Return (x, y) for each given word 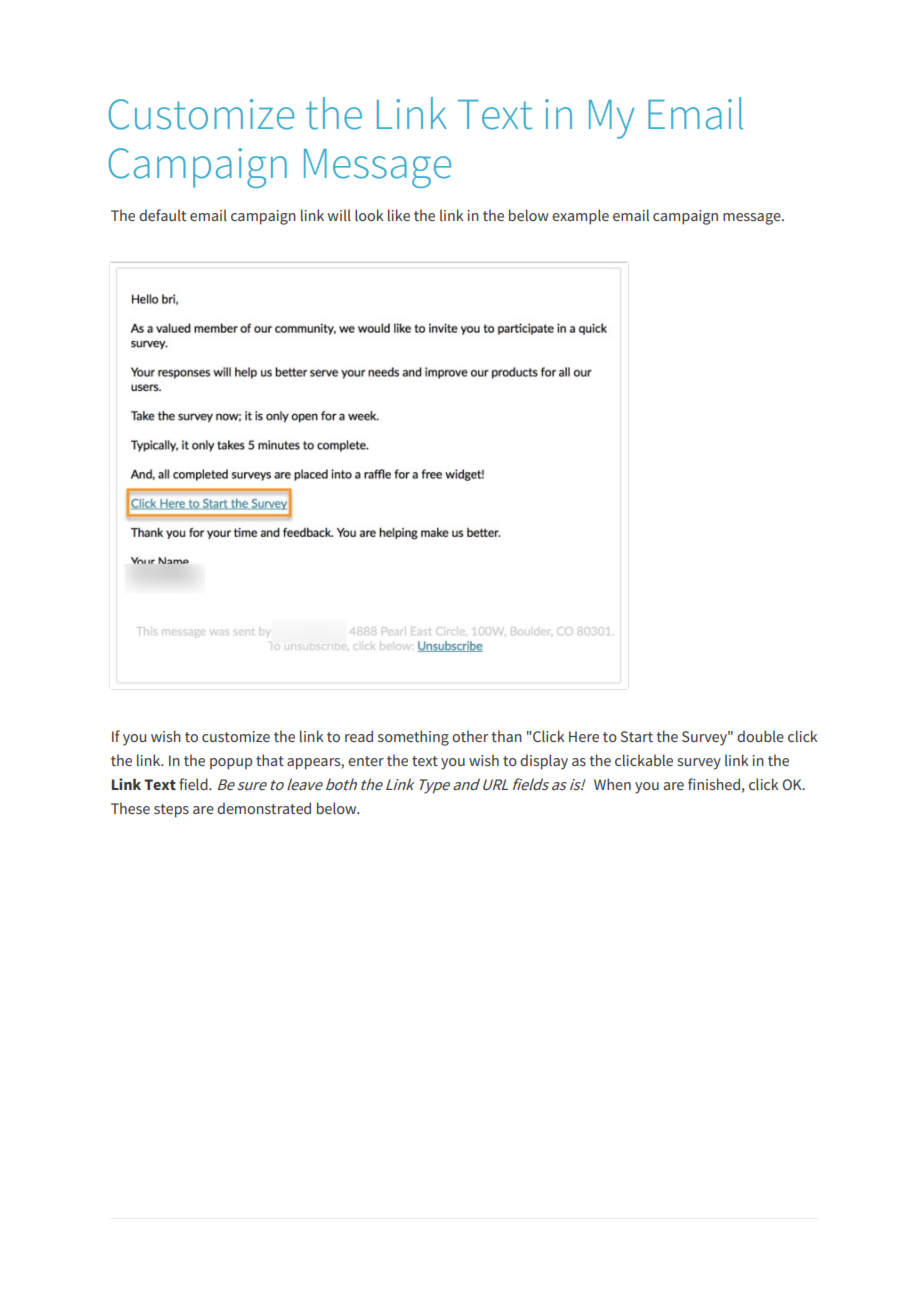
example (580, 217)
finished (714, 784)
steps (171, 811)
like (399, 215)
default (162, 215)
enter (366, 761)
